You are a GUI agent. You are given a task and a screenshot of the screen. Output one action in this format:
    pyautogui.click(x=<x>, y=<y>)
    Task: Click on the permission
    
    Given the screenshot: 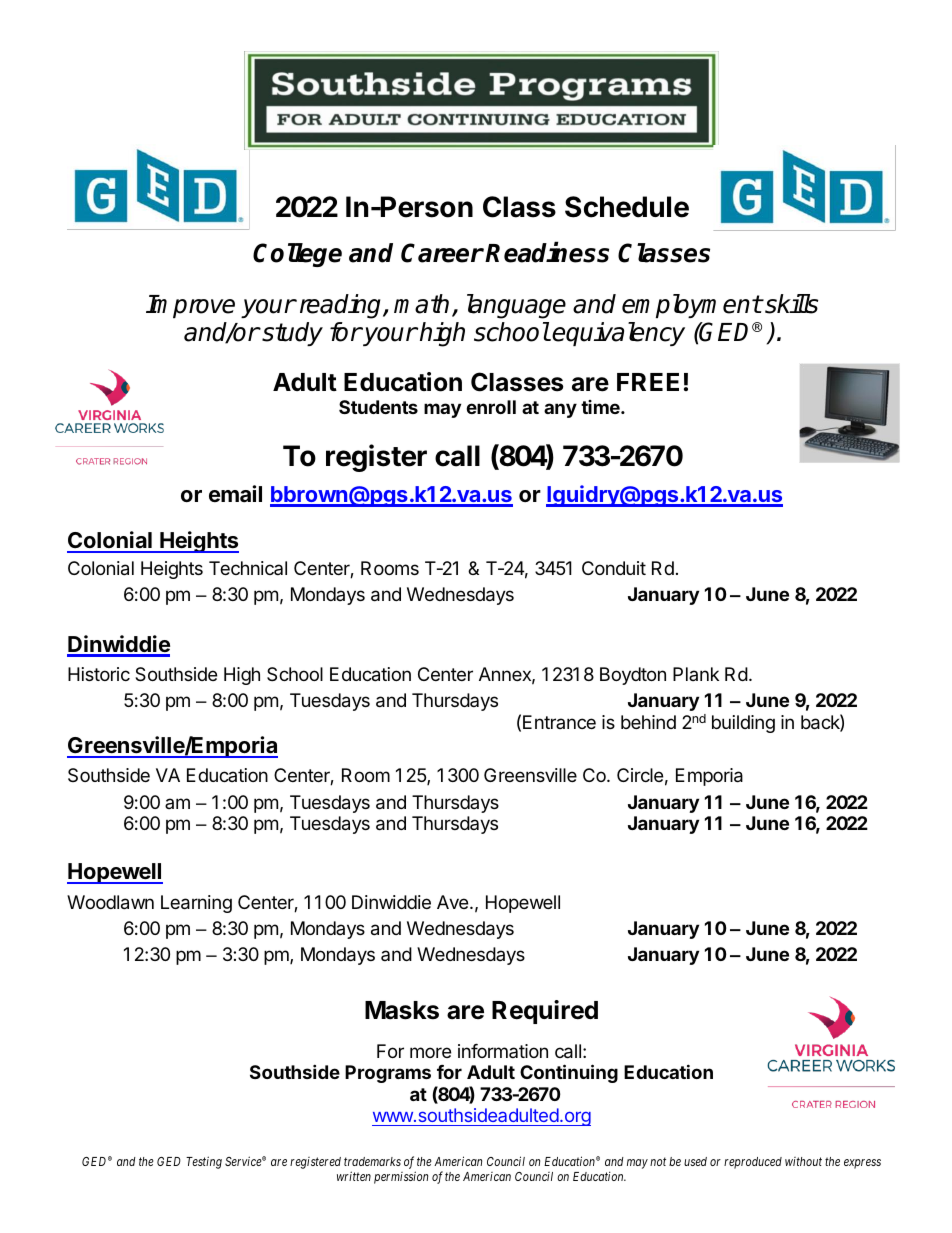 What is the action you would take?
    pyautogui.click(x=401, y=1177)
